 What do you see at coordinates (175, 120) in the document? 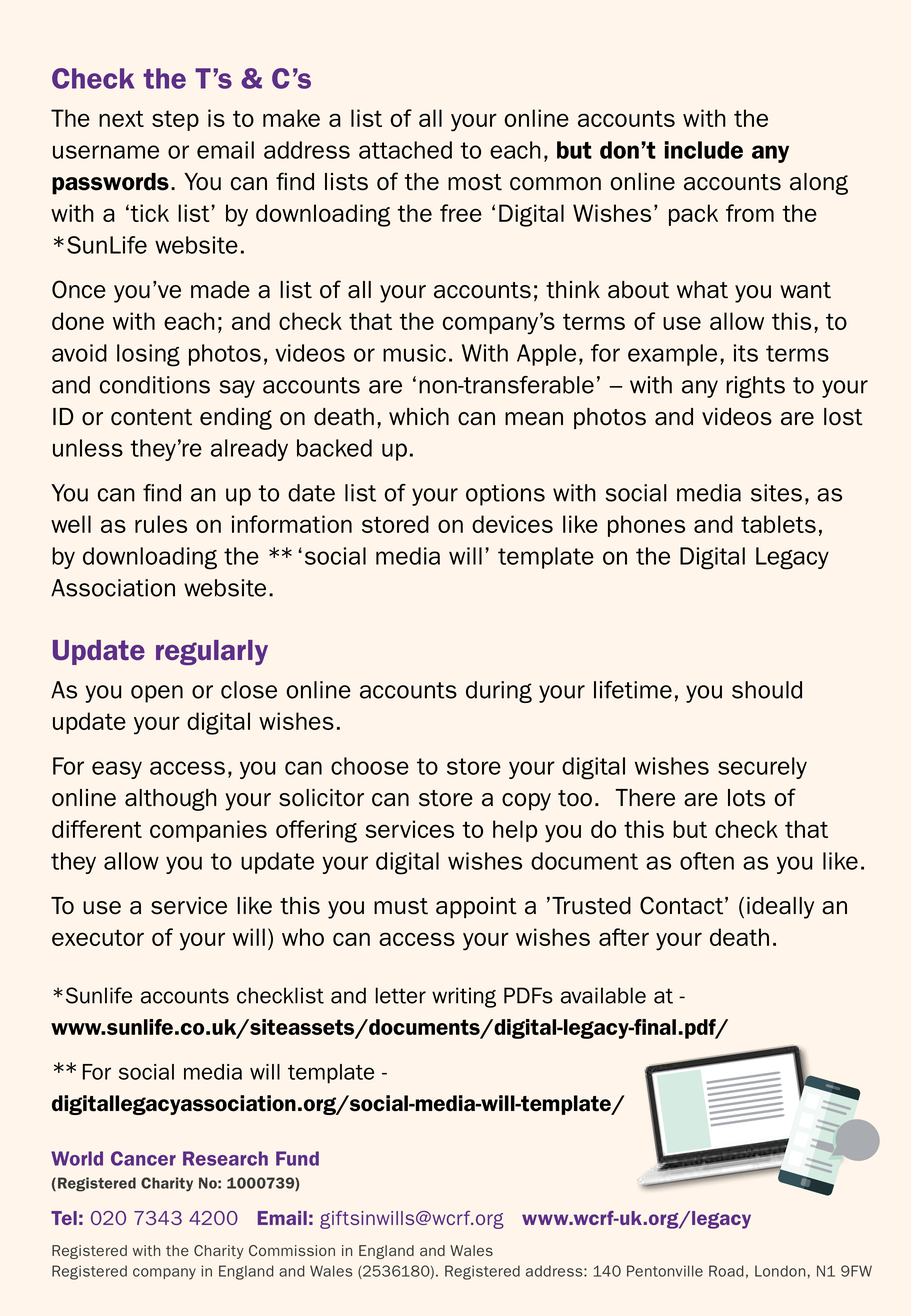
I see `step` at bounding box center [175, 120].
